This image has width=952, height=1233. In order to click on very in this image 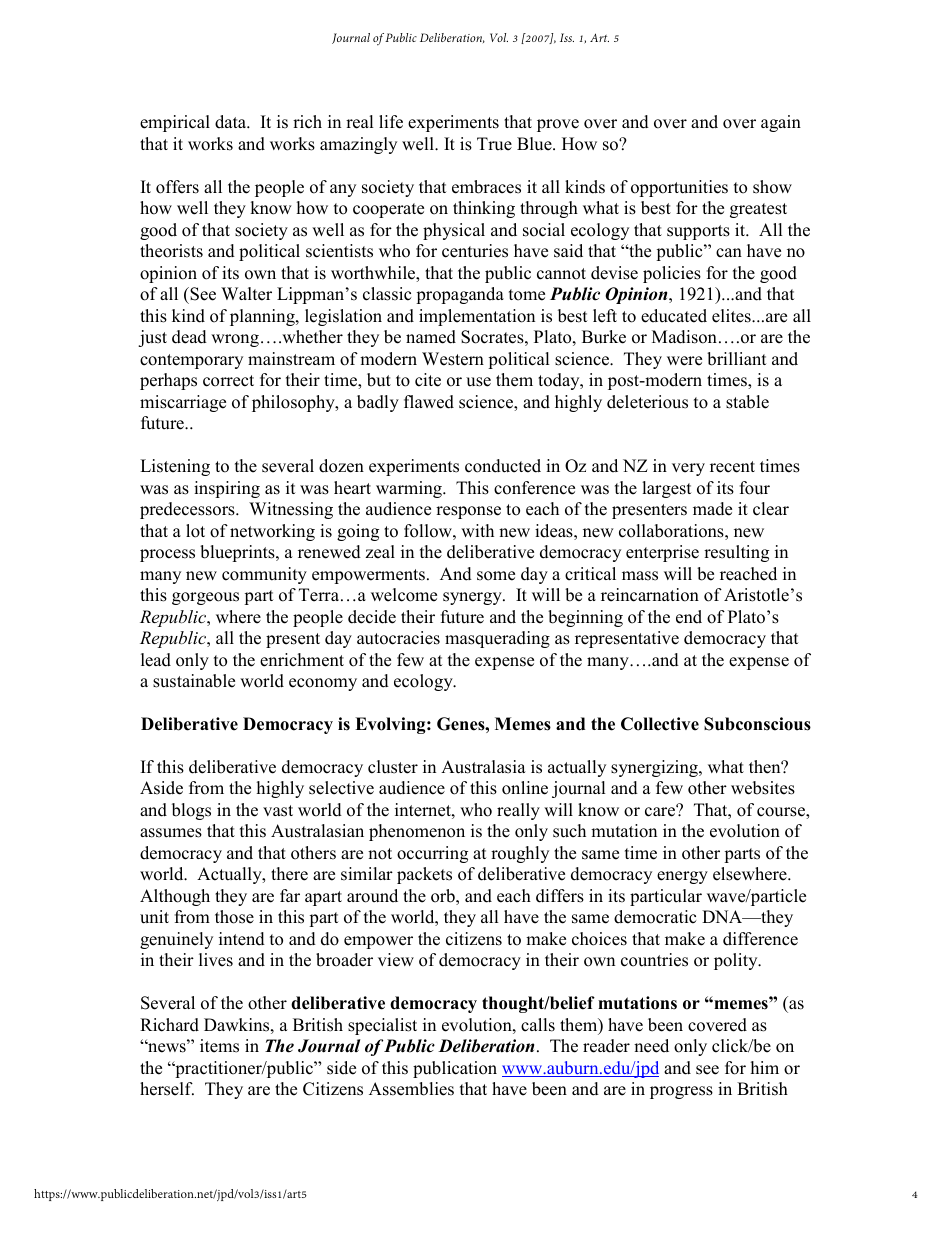, I will do `click(688, 469)`.
